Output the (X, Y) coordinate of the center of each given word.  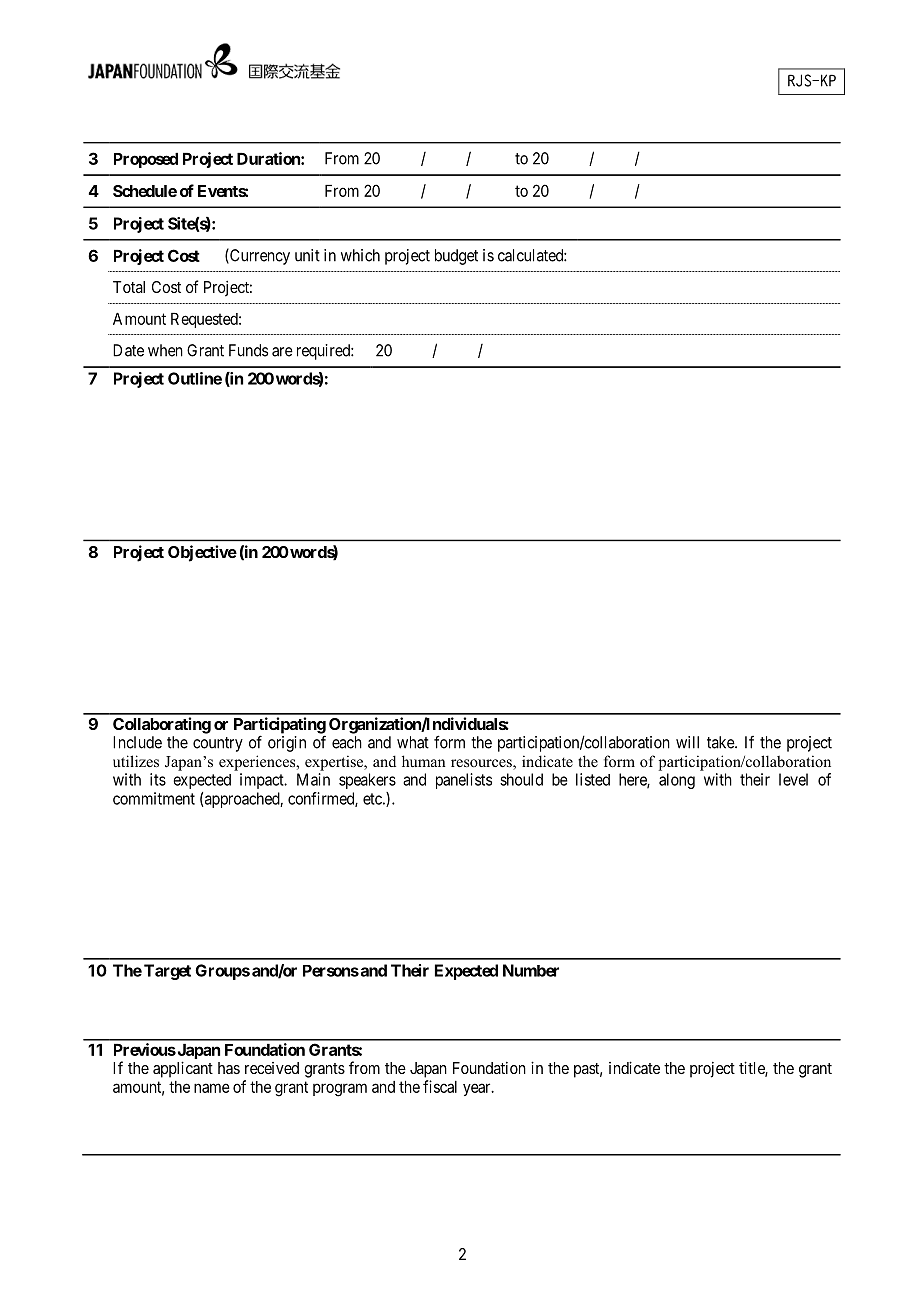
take (721, 742)
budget (456, 257)
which (360, 255)
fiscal (440, 1086)
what (413, 742)
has (229, 1068)
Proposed (146, 160)
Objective (202, 553)
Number (531, 970)
